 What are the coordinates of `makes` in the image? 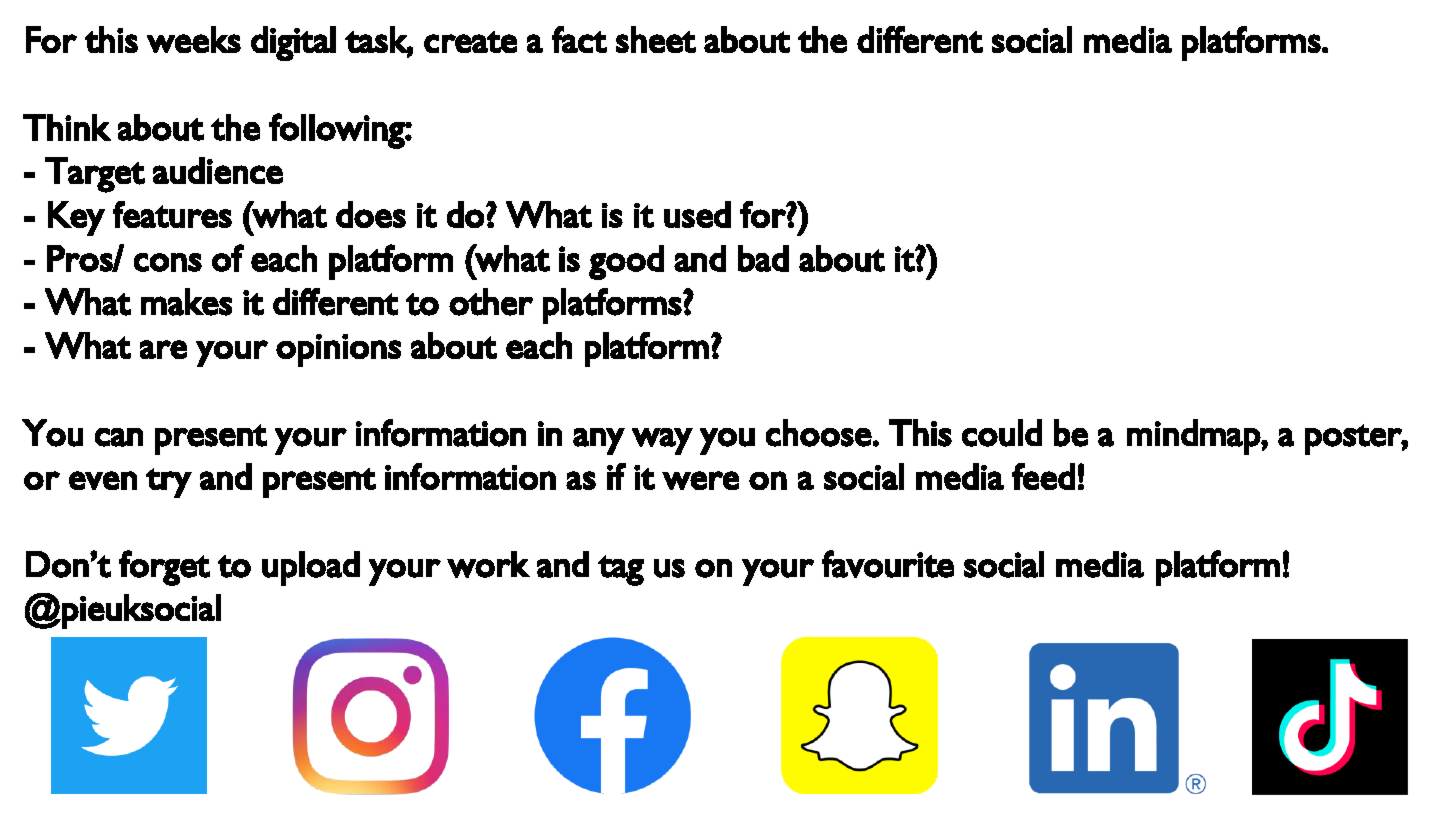 It's located at (186, 302).
